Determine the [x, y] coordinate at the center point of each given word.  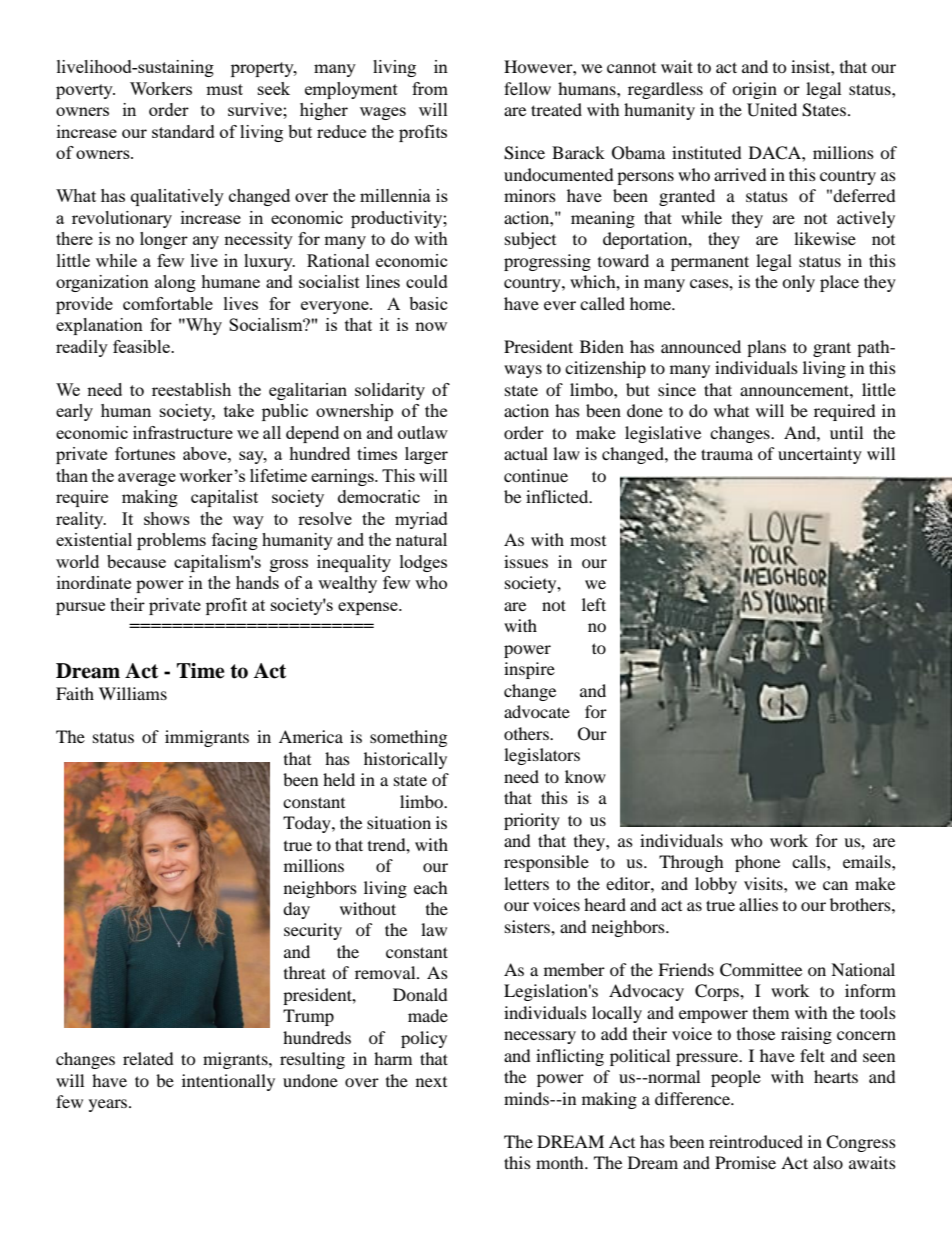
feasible [142, 346]
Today [308, 824]
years [109, 1105]
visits [764, 883]
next [431, 1082]
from [430, 88]
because [136, 561]
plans [766, 348]
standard [183, 131]
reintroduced [756, 1141]
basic [428, 303]
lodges [423, 563]
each [431, 887]
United [772, 110]
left [594, 604]
